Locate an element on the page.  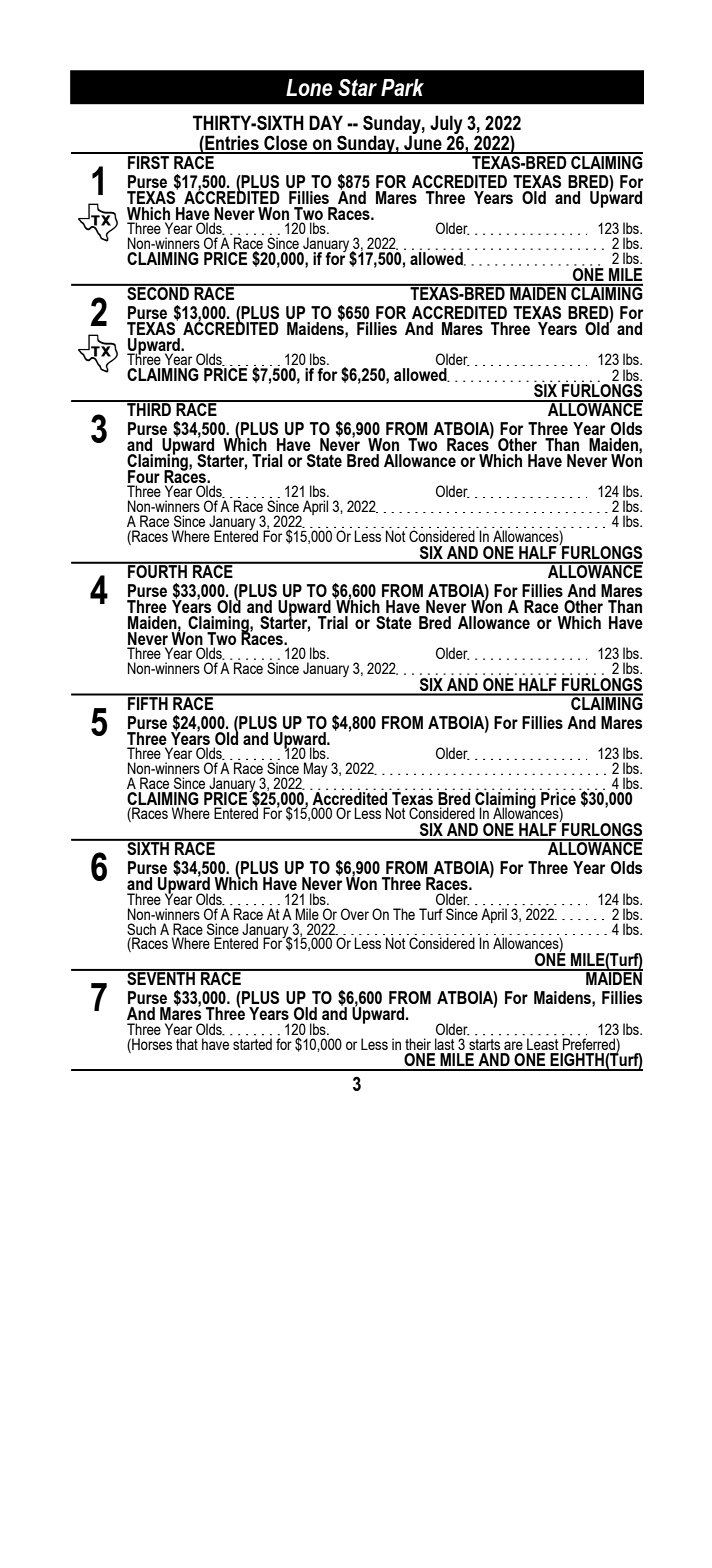
SECOND is located at coordinates (158, 292).
